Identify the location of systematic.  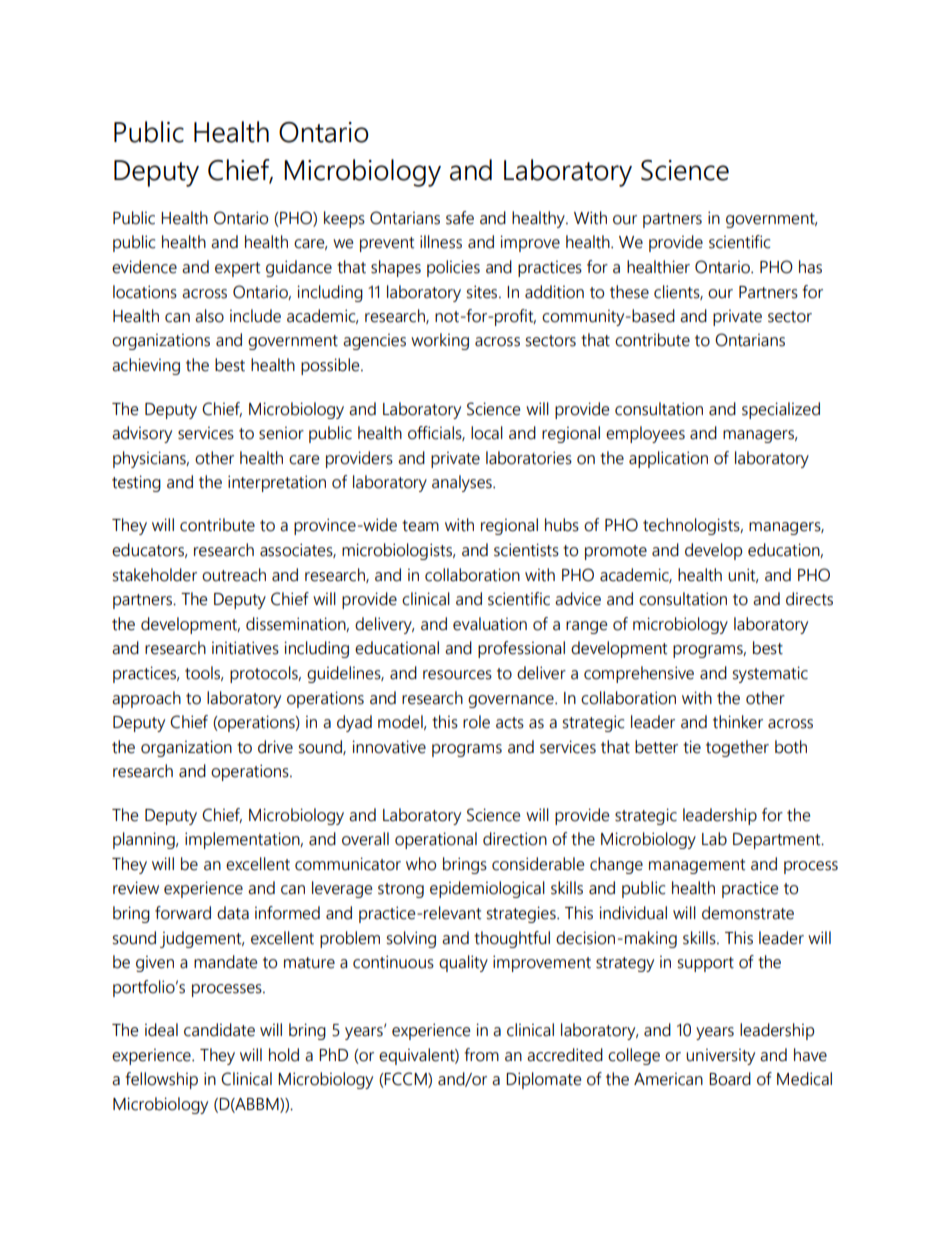
(770, 674).
